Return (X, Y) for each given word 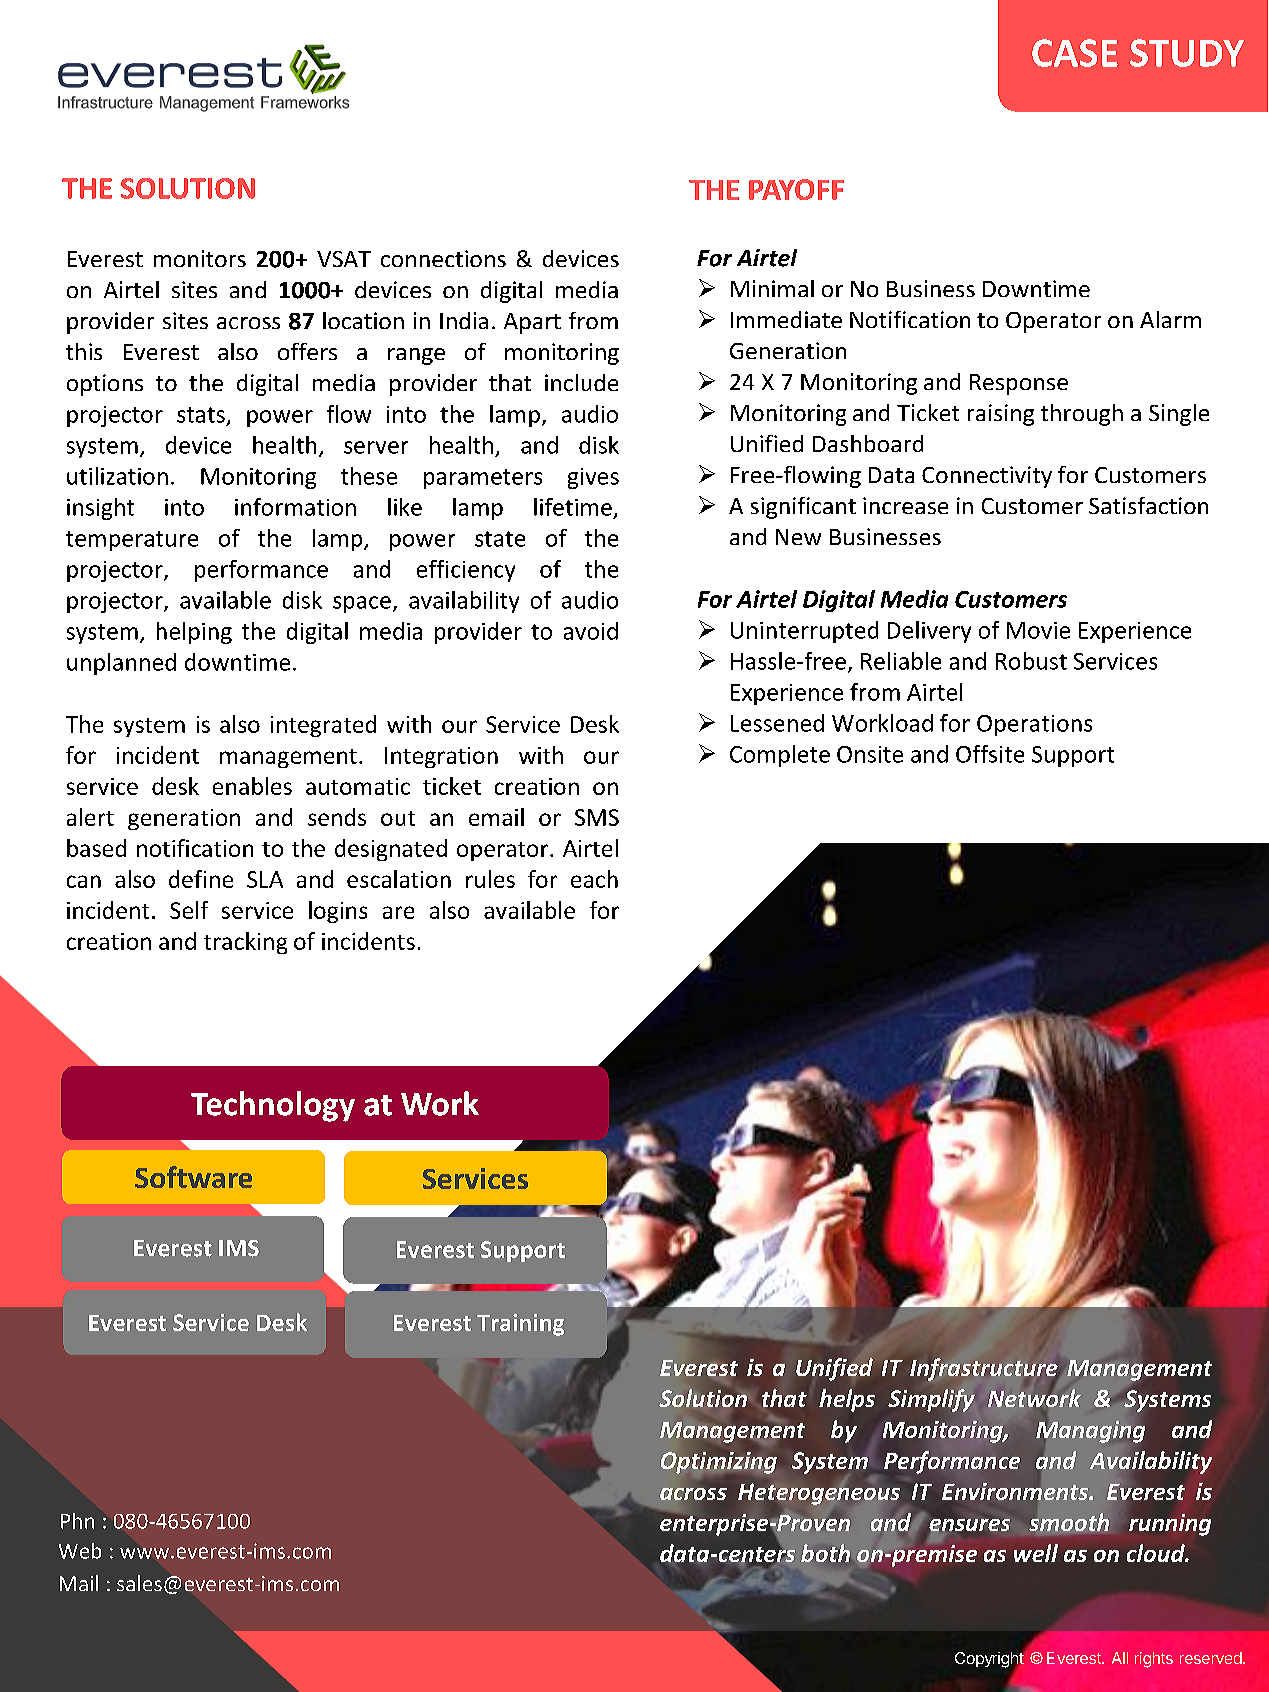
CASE (1075, 53)
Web (80, 1551)
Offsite (990, 754)
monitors (200, 258)
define (201, 879)
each (594, 879)
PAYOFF (796, 189)
